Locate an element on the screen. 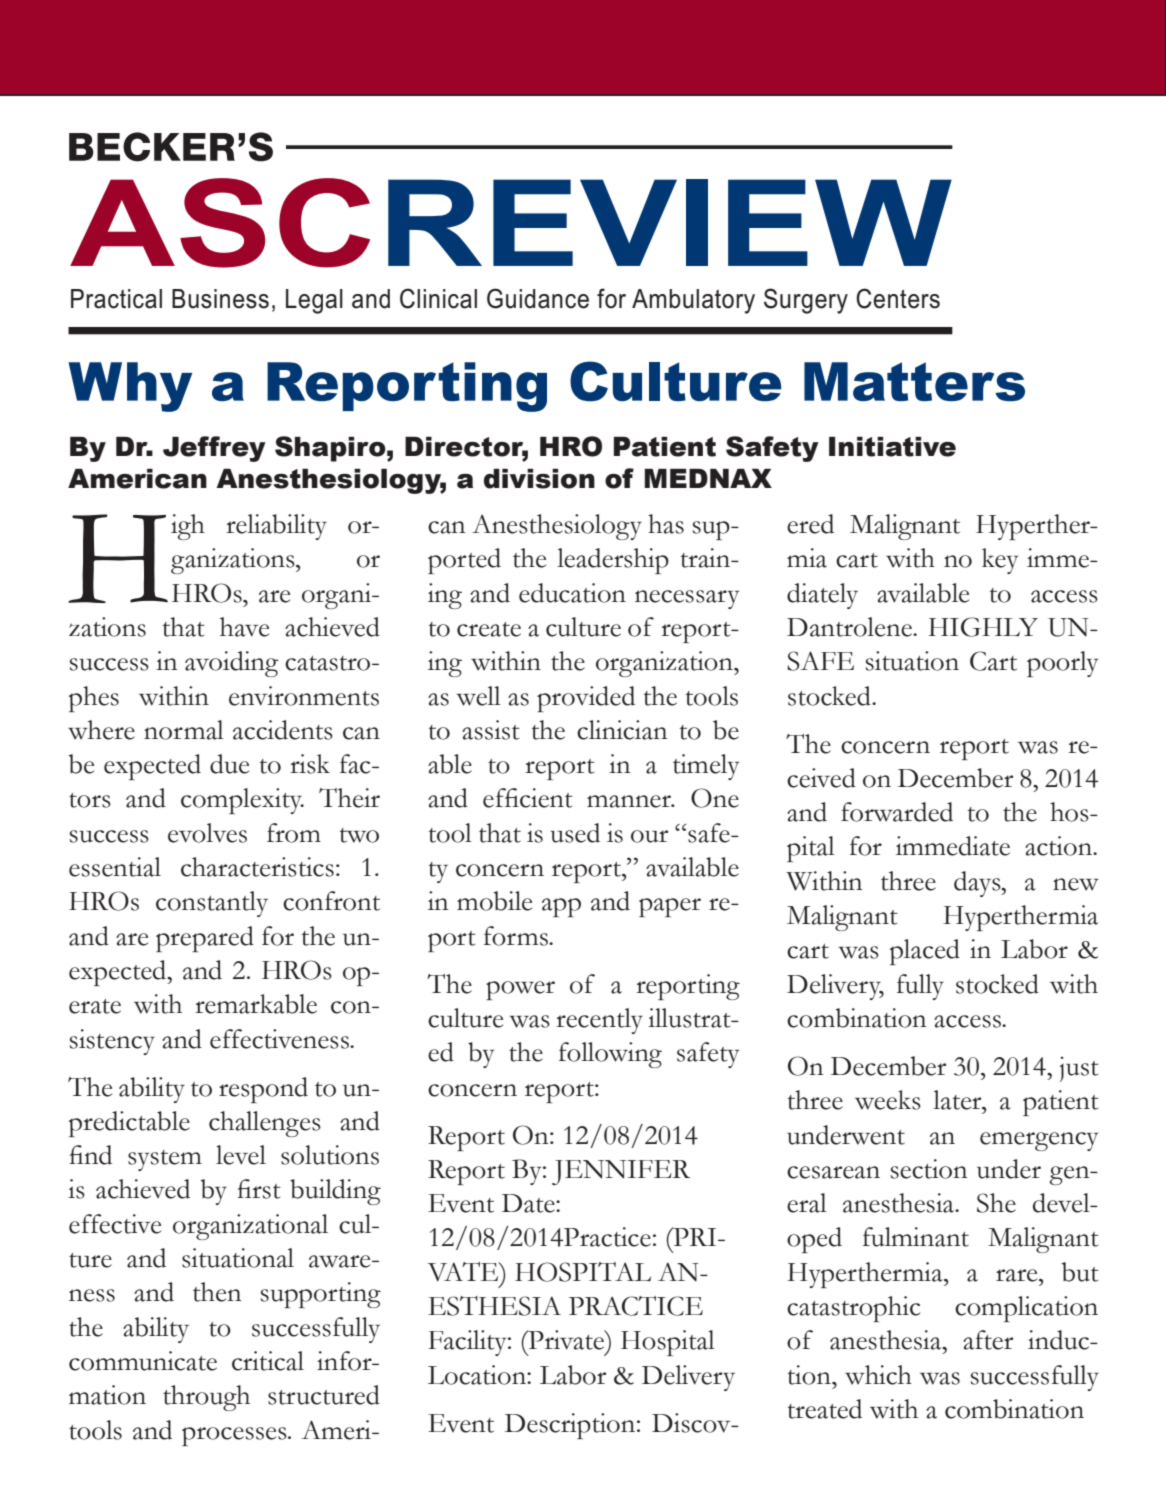 The width and height of the screenshot is (1166, 1509). processes is located at coordinates (235, 1436).
